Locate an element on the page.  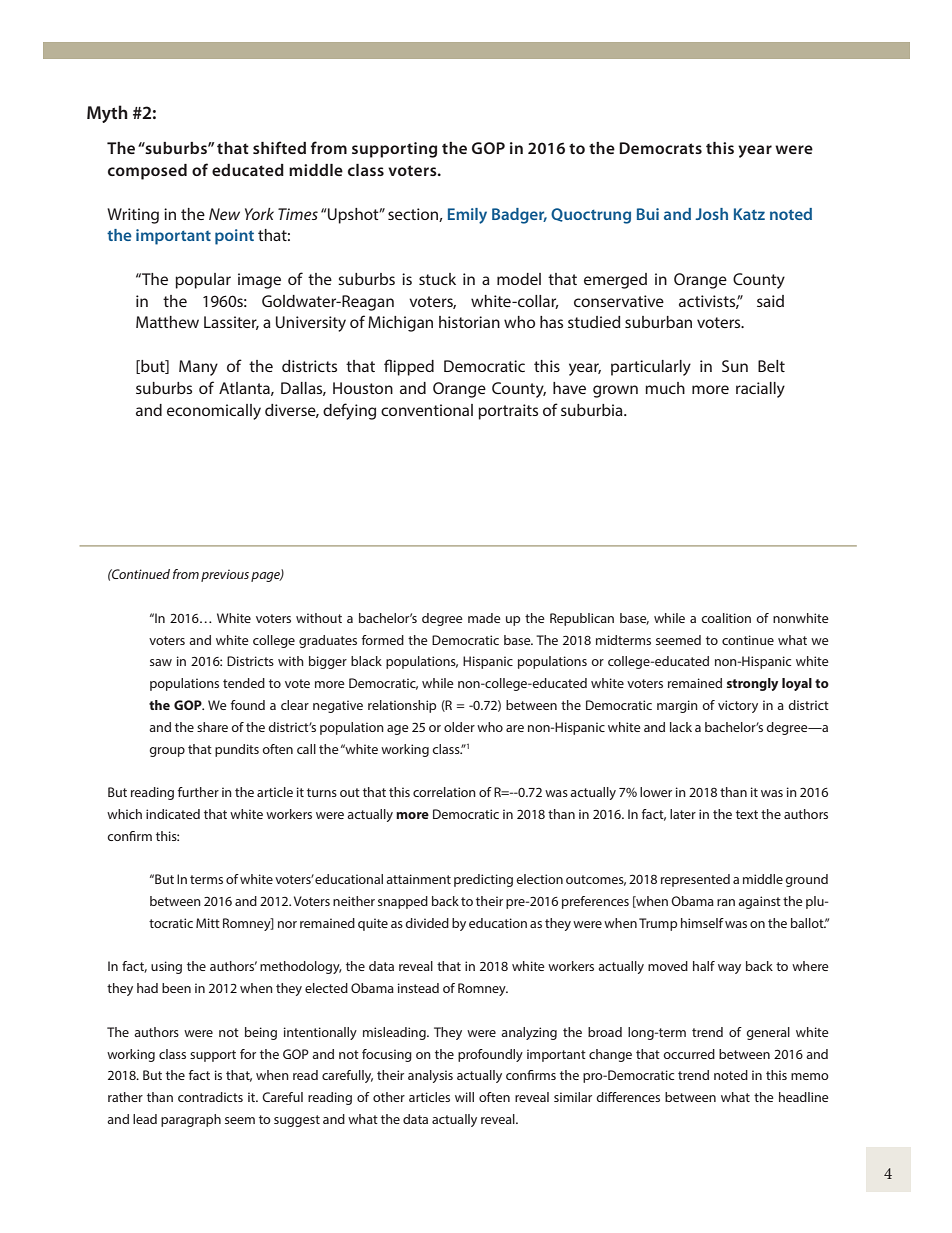
Democrats is located at coordinates (660, 148).
